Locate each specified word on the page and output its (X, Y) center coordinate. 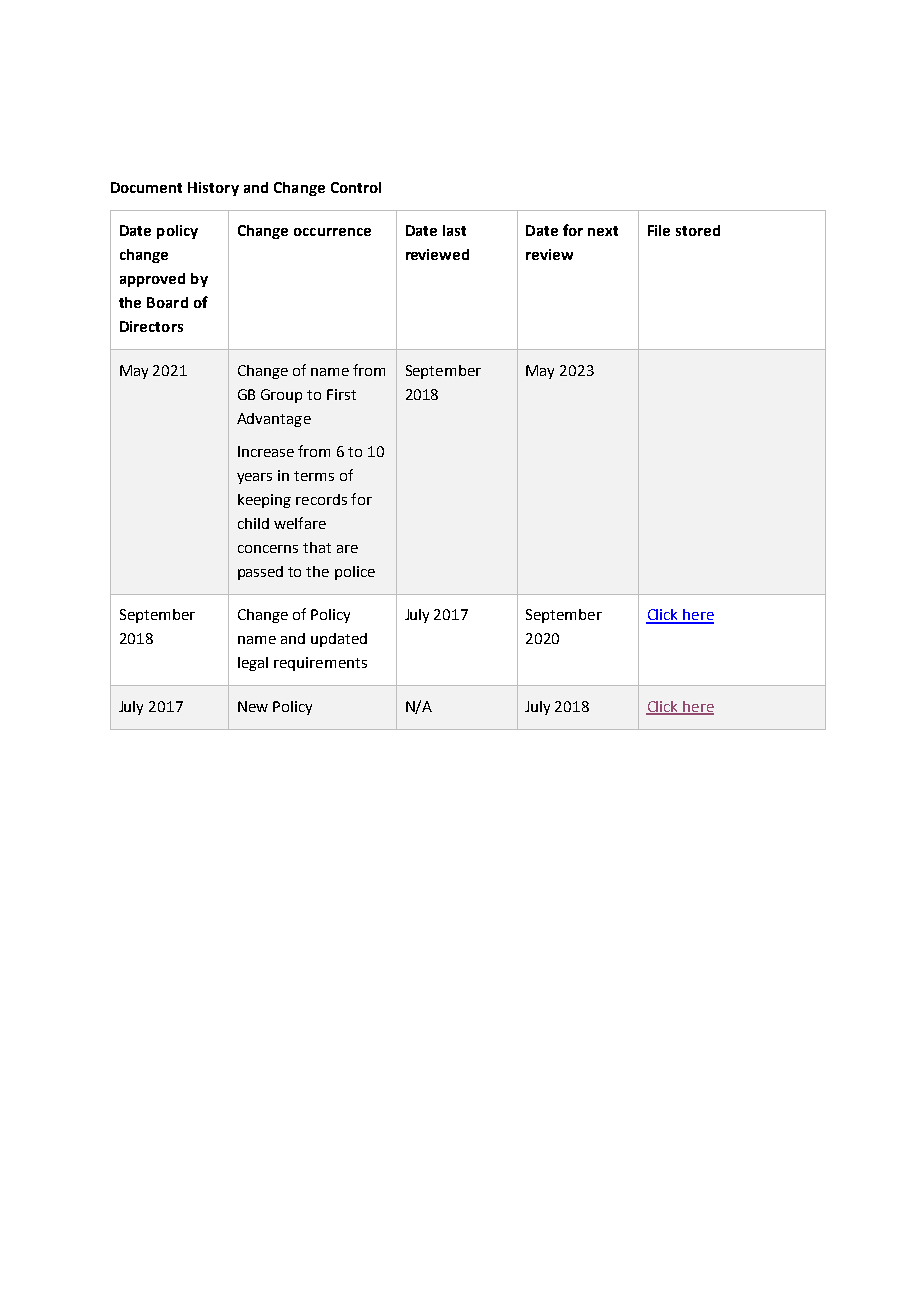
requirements (320, 664)
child (253, 523)
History (213, 189)
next (603, 231)
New (253, 706)
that (317, 547)
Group (281, 396)
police (355, 573)
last (454, 230)
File (659, 230)
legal (253, 664)
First (341, 394)
